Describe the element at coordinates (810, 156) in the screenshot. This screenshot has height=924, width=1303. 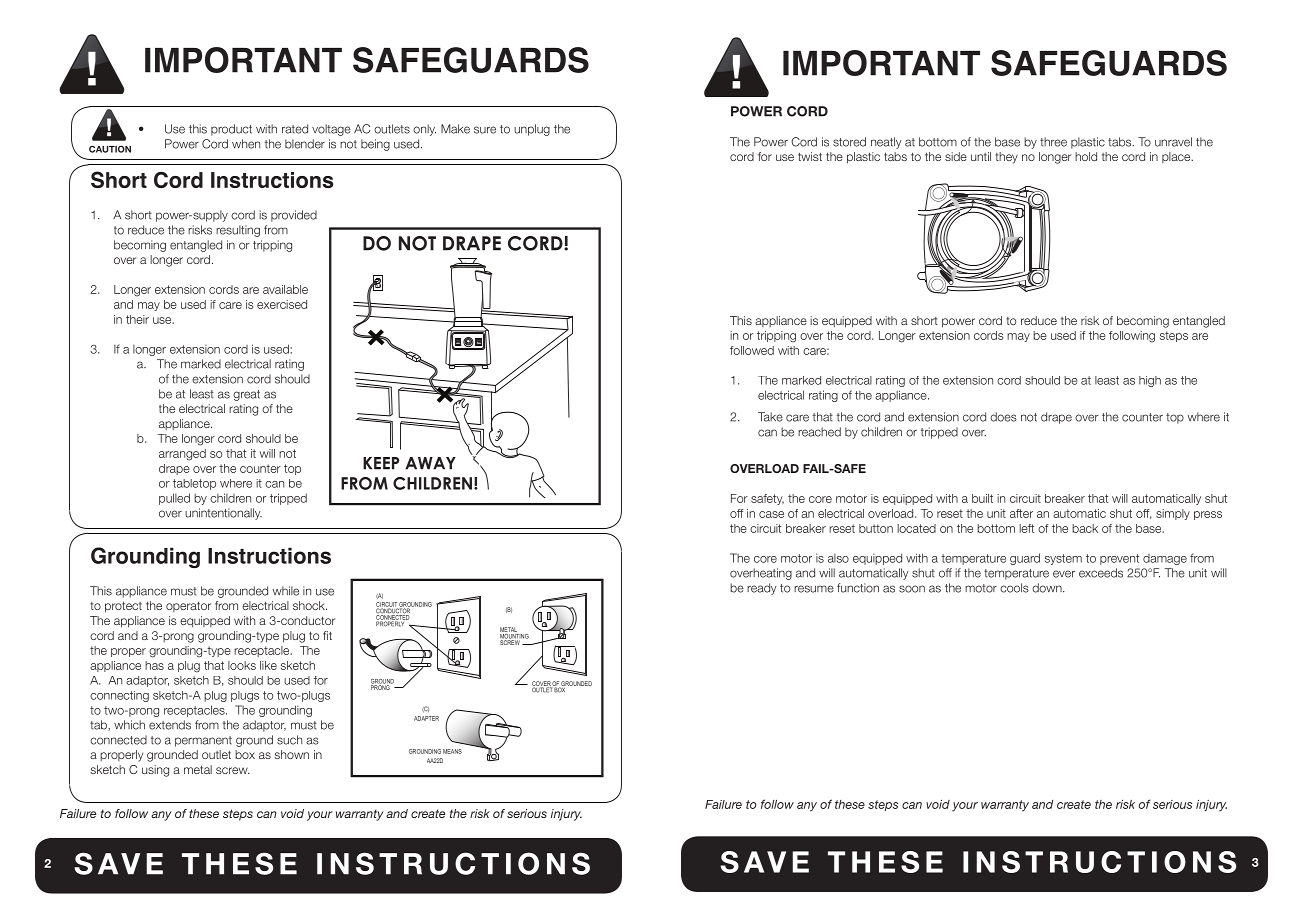
I see `twist` at that location.
